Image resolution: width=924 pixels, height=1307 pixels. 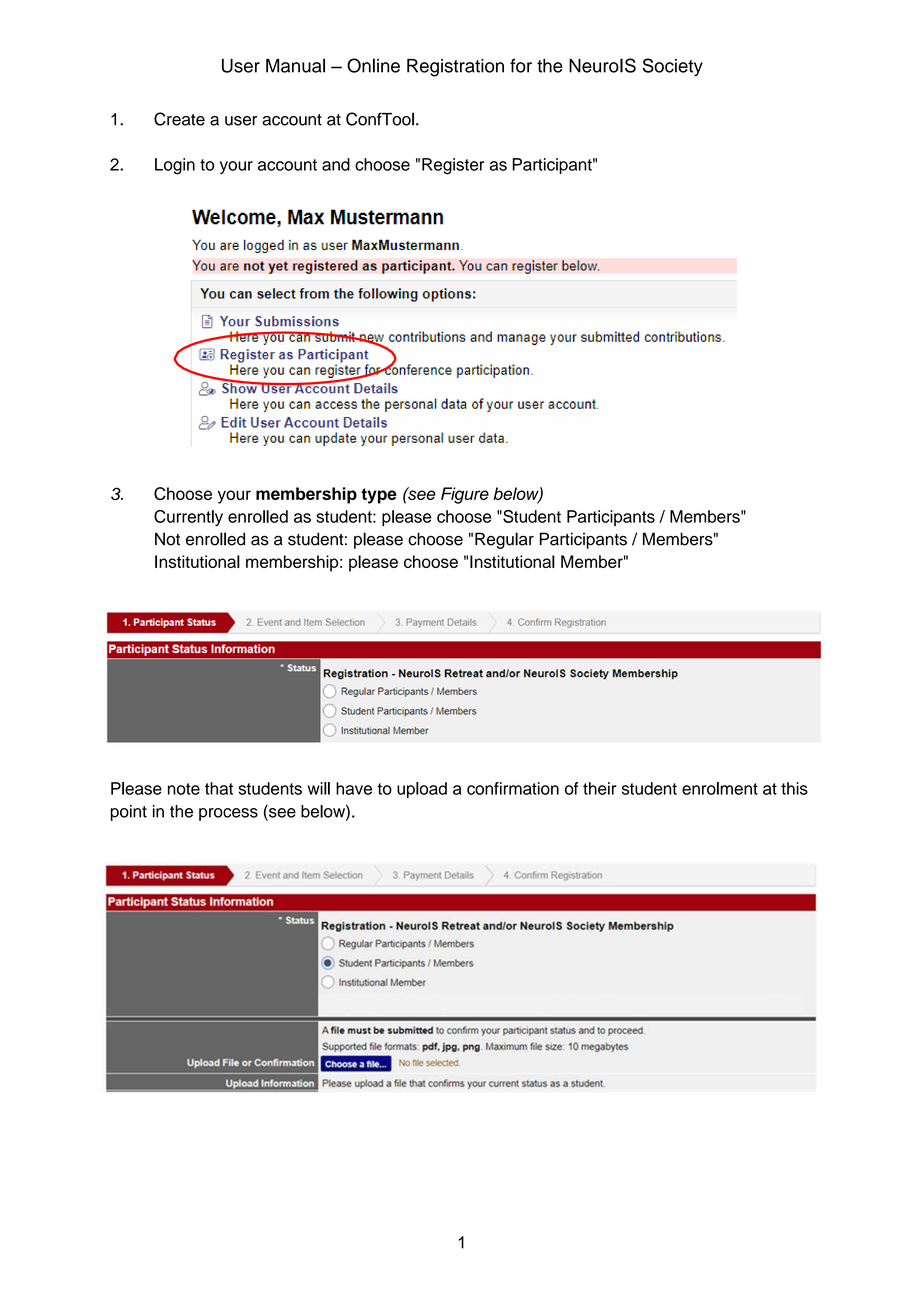 What do you see at coordinates (179, 119) in the screenshot?
I see `Create` at bounding box center [179, 119].
